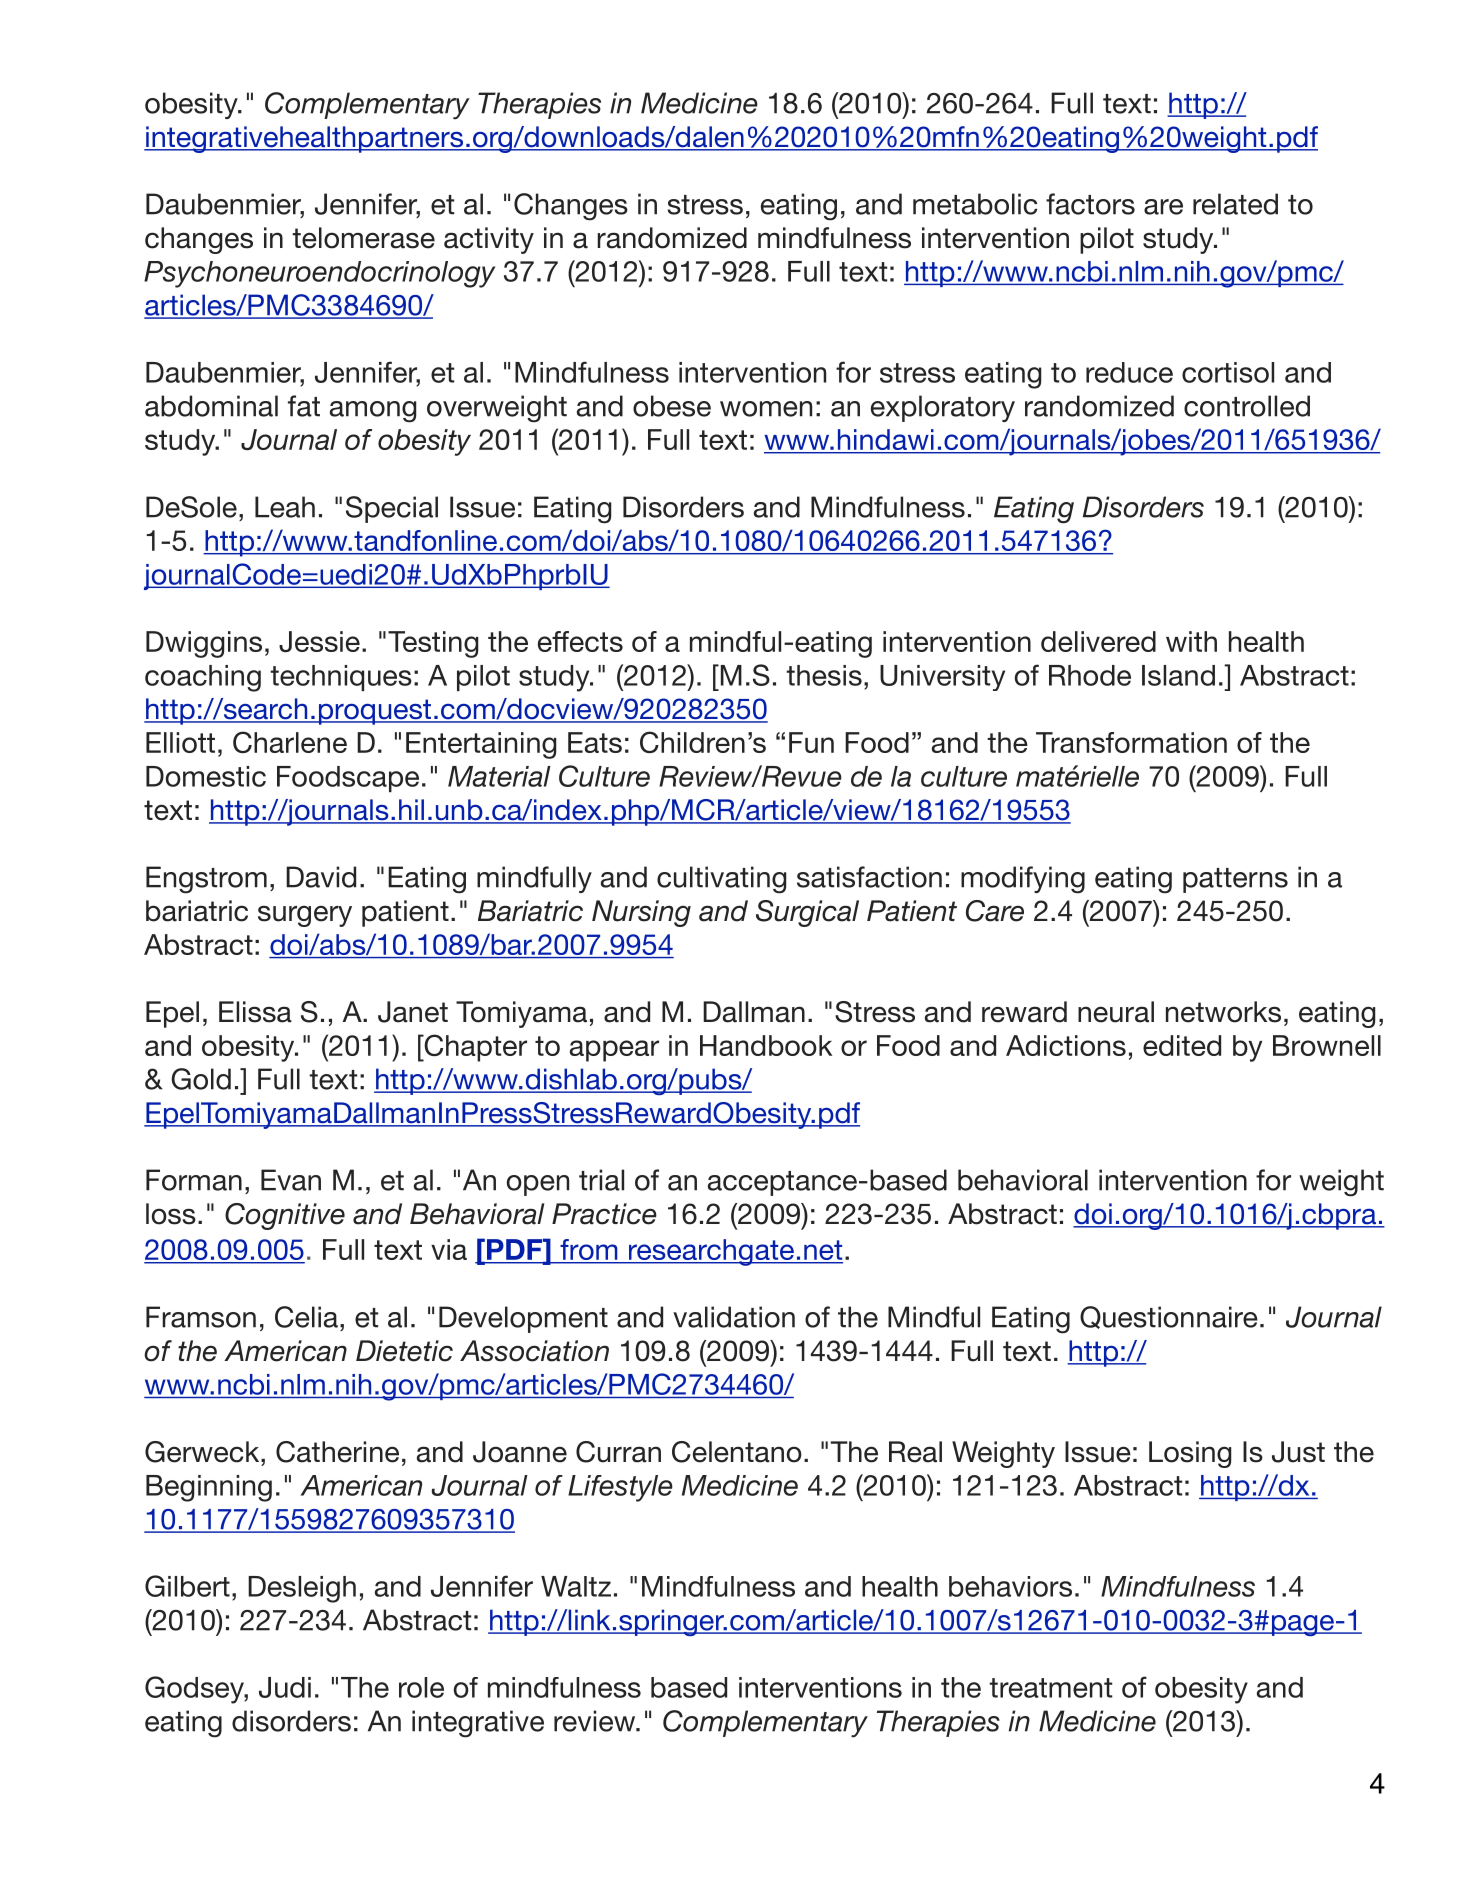 This screenshot has width=1472, height=1904. Describe the element at coordinates (290, 742) in the screenshot. I see `Charlene` at that location.
